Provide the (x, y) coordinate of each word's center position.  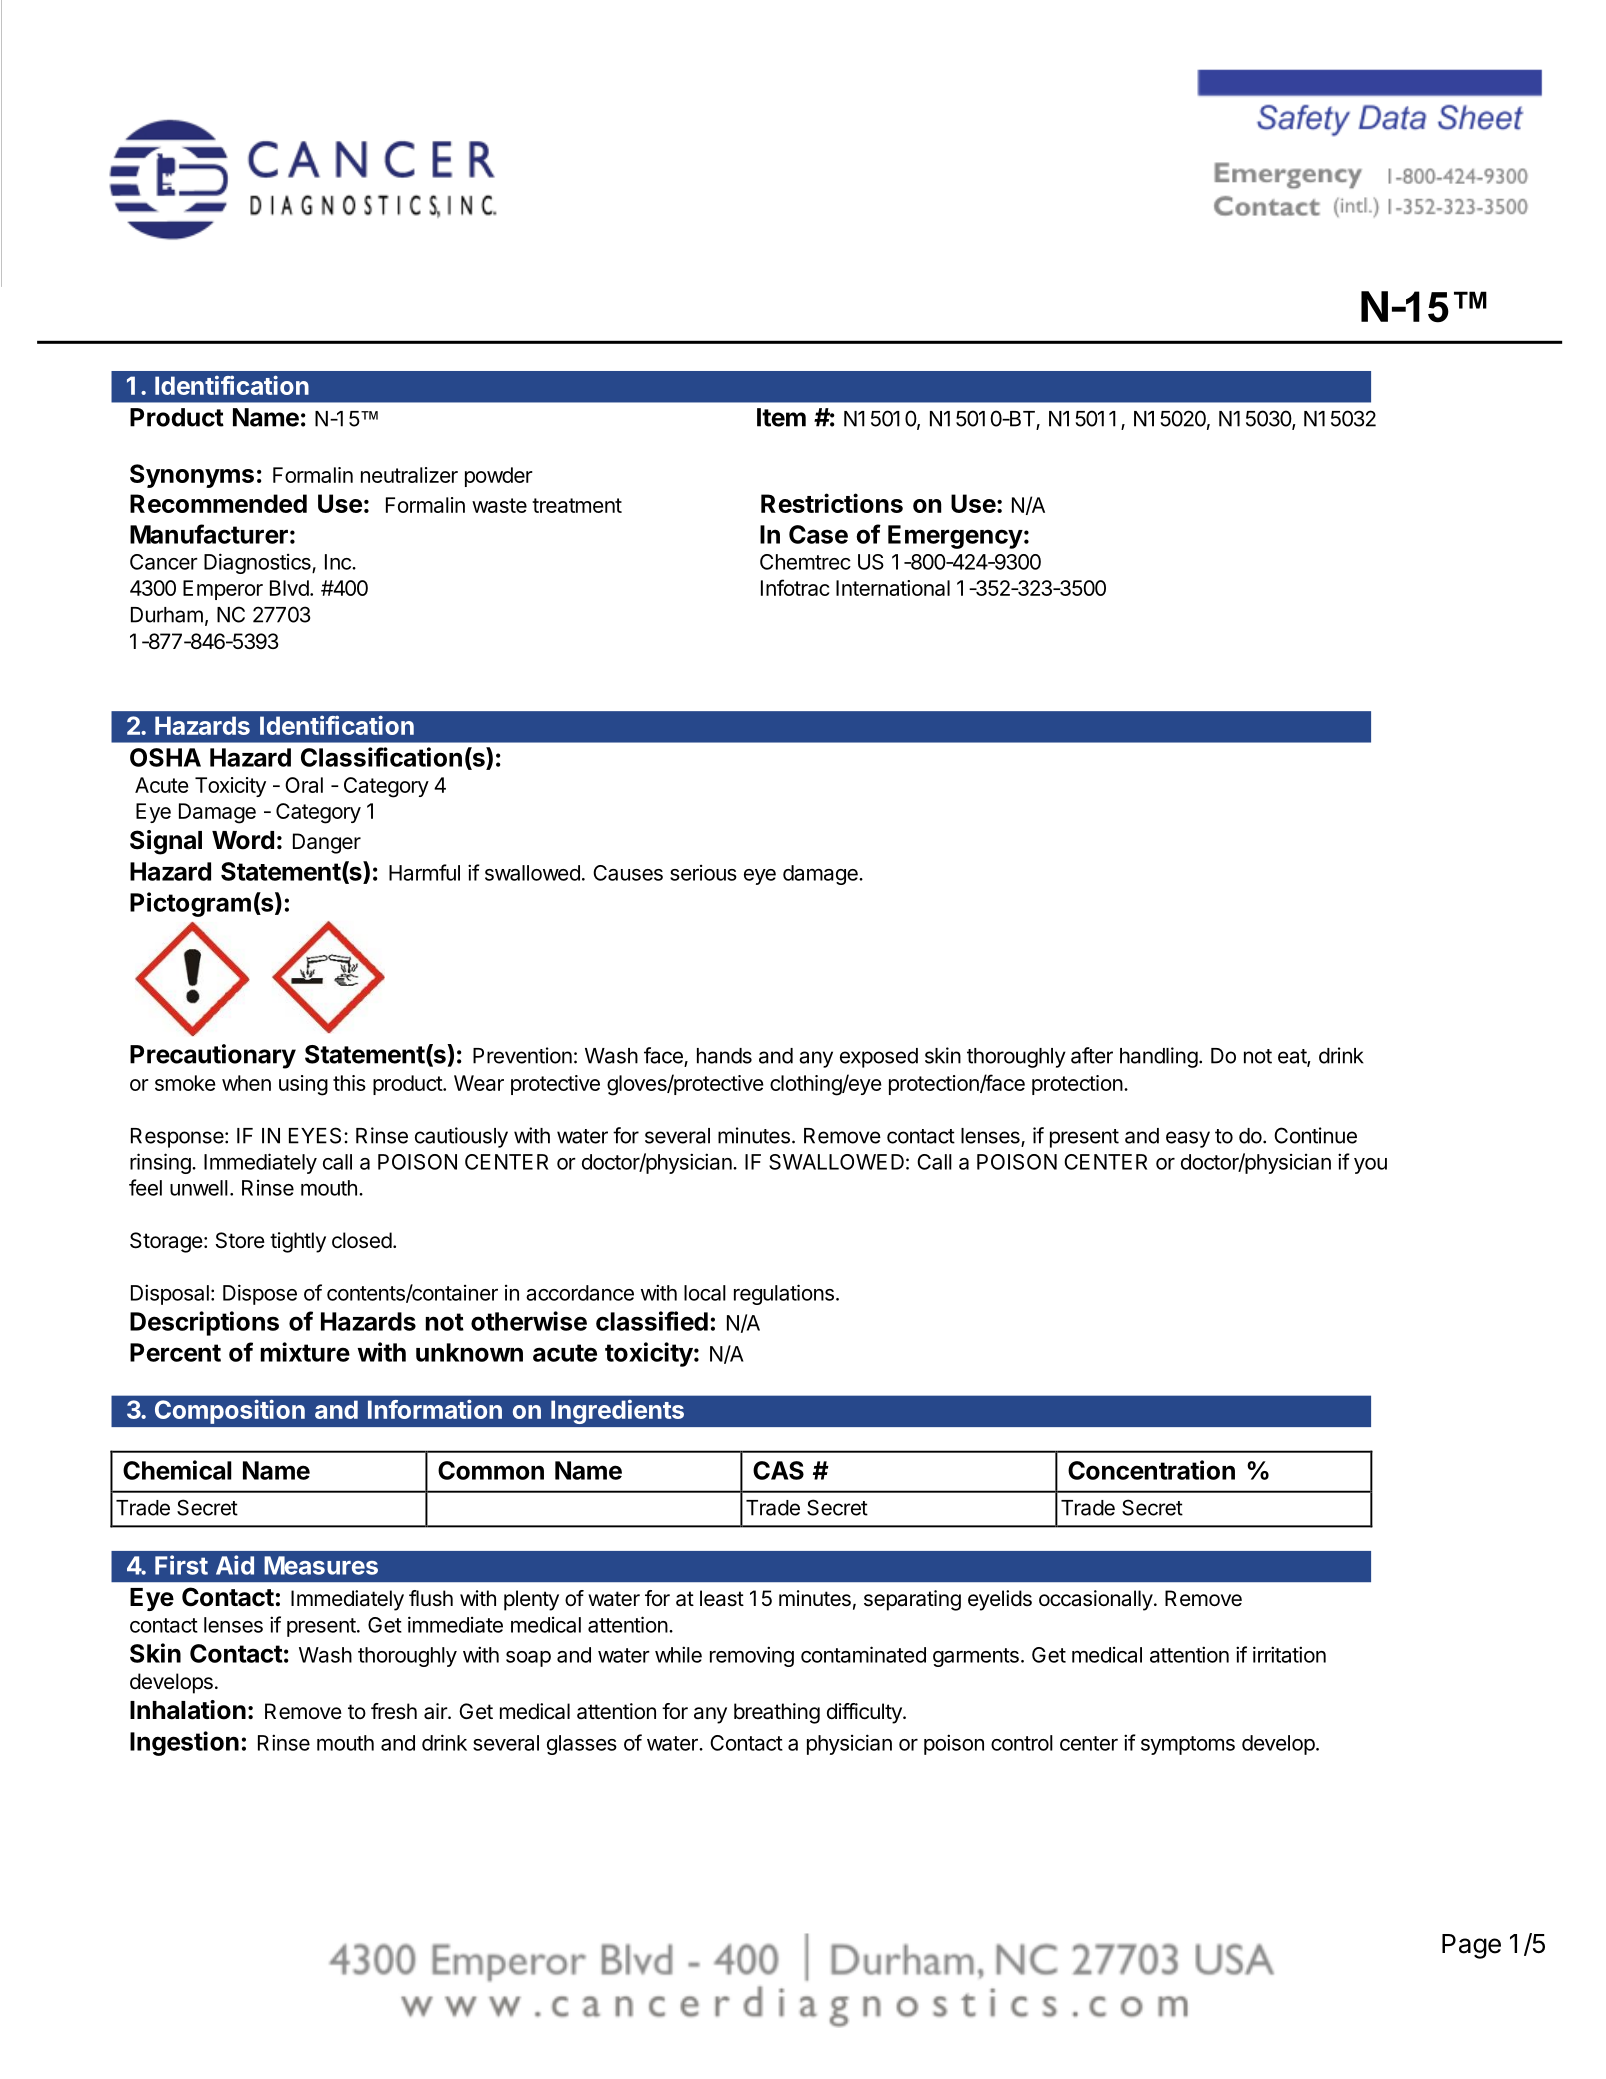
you (1370, 1166)
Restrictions (832, 503)
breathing (777, 1713)
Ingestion (184, 1743)
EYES (315, 1135)
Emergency (955, 537)
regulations (784, 1294)
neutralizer (409, 475)
